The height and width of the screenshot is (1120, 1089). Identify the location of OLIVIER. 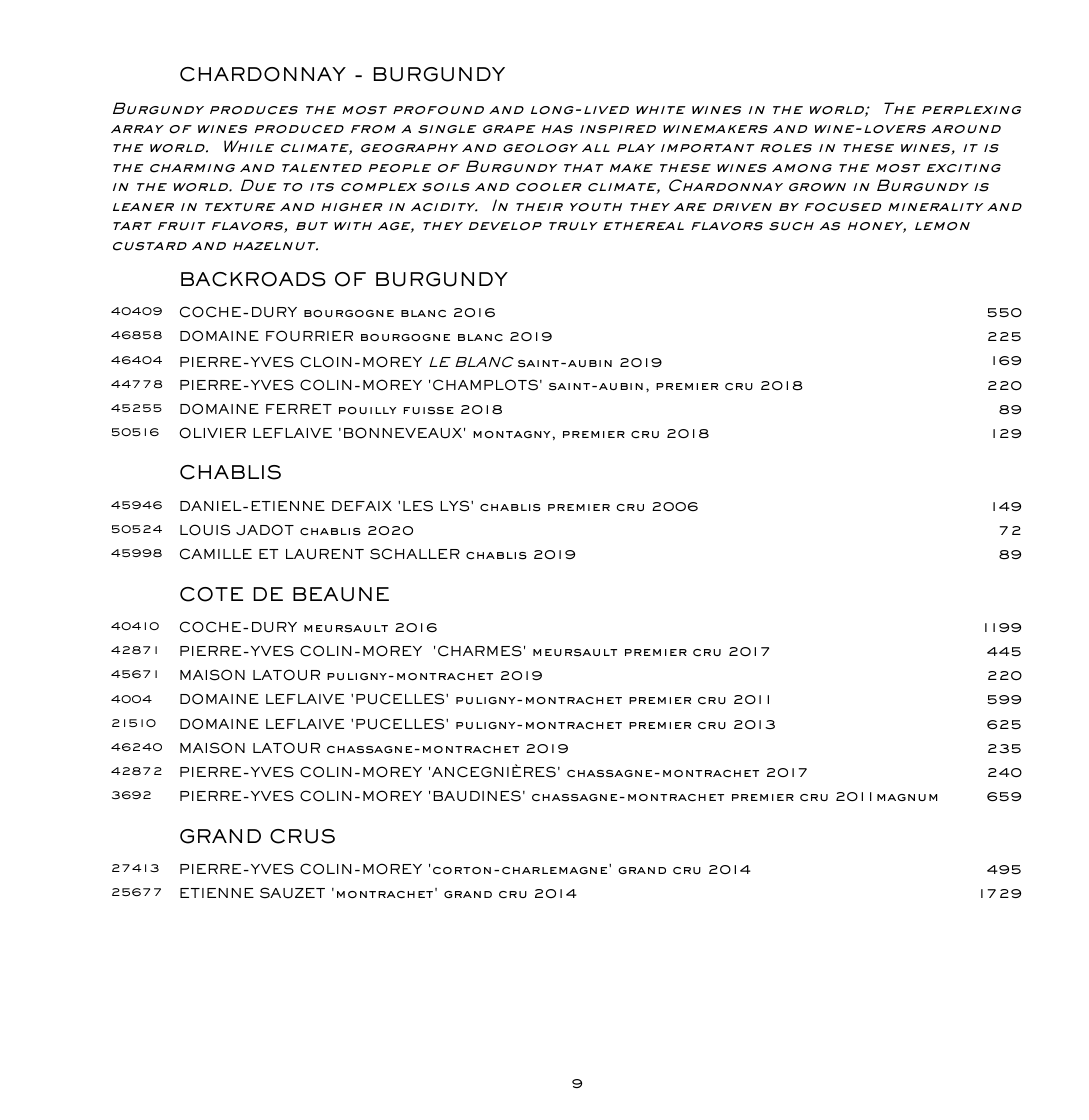
(213, 433).
